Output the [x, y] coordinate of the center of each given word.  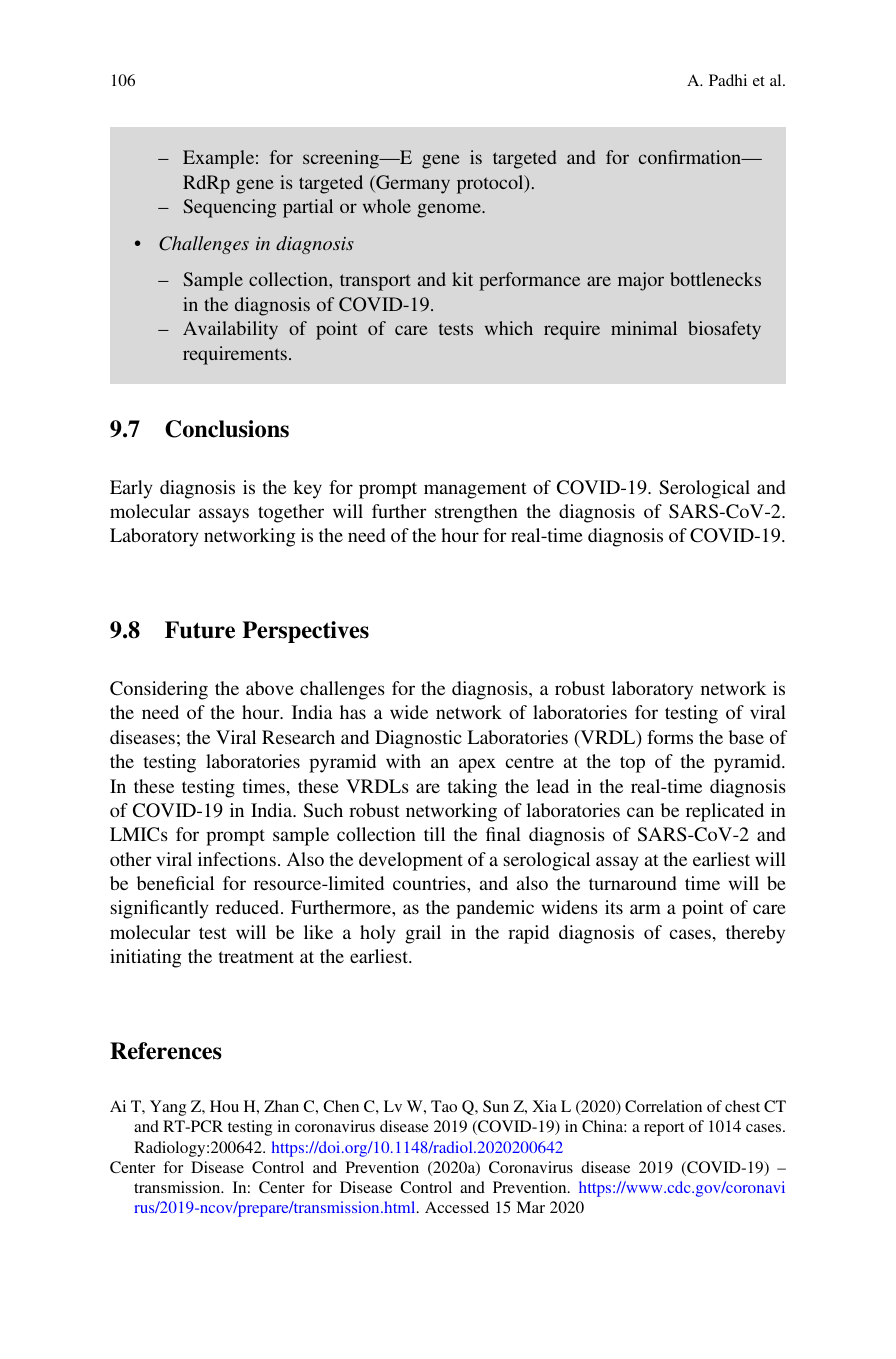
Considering [159, 690]
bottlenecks [715, 279]
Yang [168, 1108]
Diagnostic [418, 739]
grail [423, 934]
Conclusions [227, 429]
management [475, 490]
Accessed [457, 1207]
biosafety [724, 330]
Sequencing [229, 208]
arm [645, 909]
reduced [249, 907]
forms [670, 737]
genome [450, 210]
